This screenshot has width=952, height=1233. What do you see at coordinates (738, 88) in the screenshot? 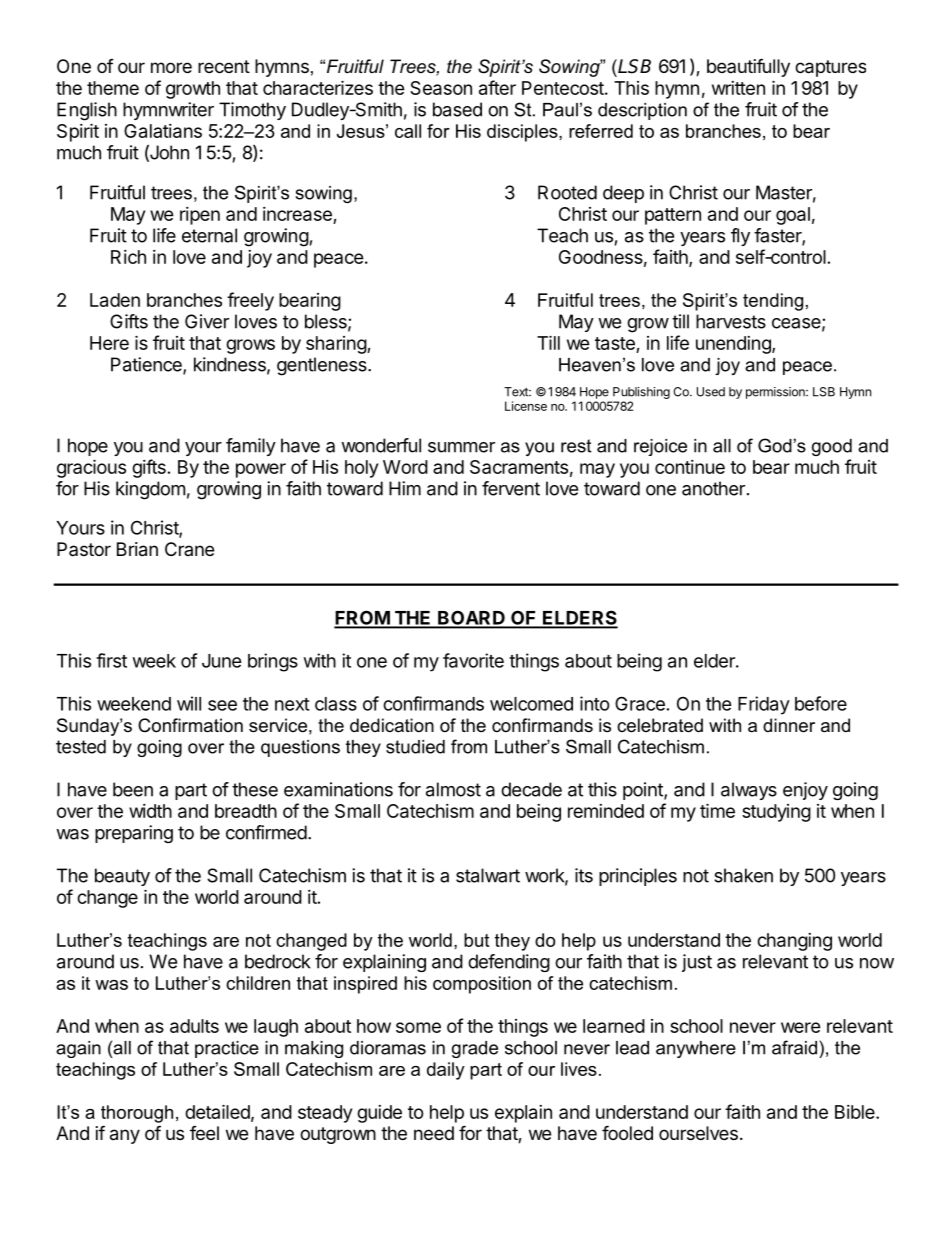
I see `written` at bounding box center [738, 88].
